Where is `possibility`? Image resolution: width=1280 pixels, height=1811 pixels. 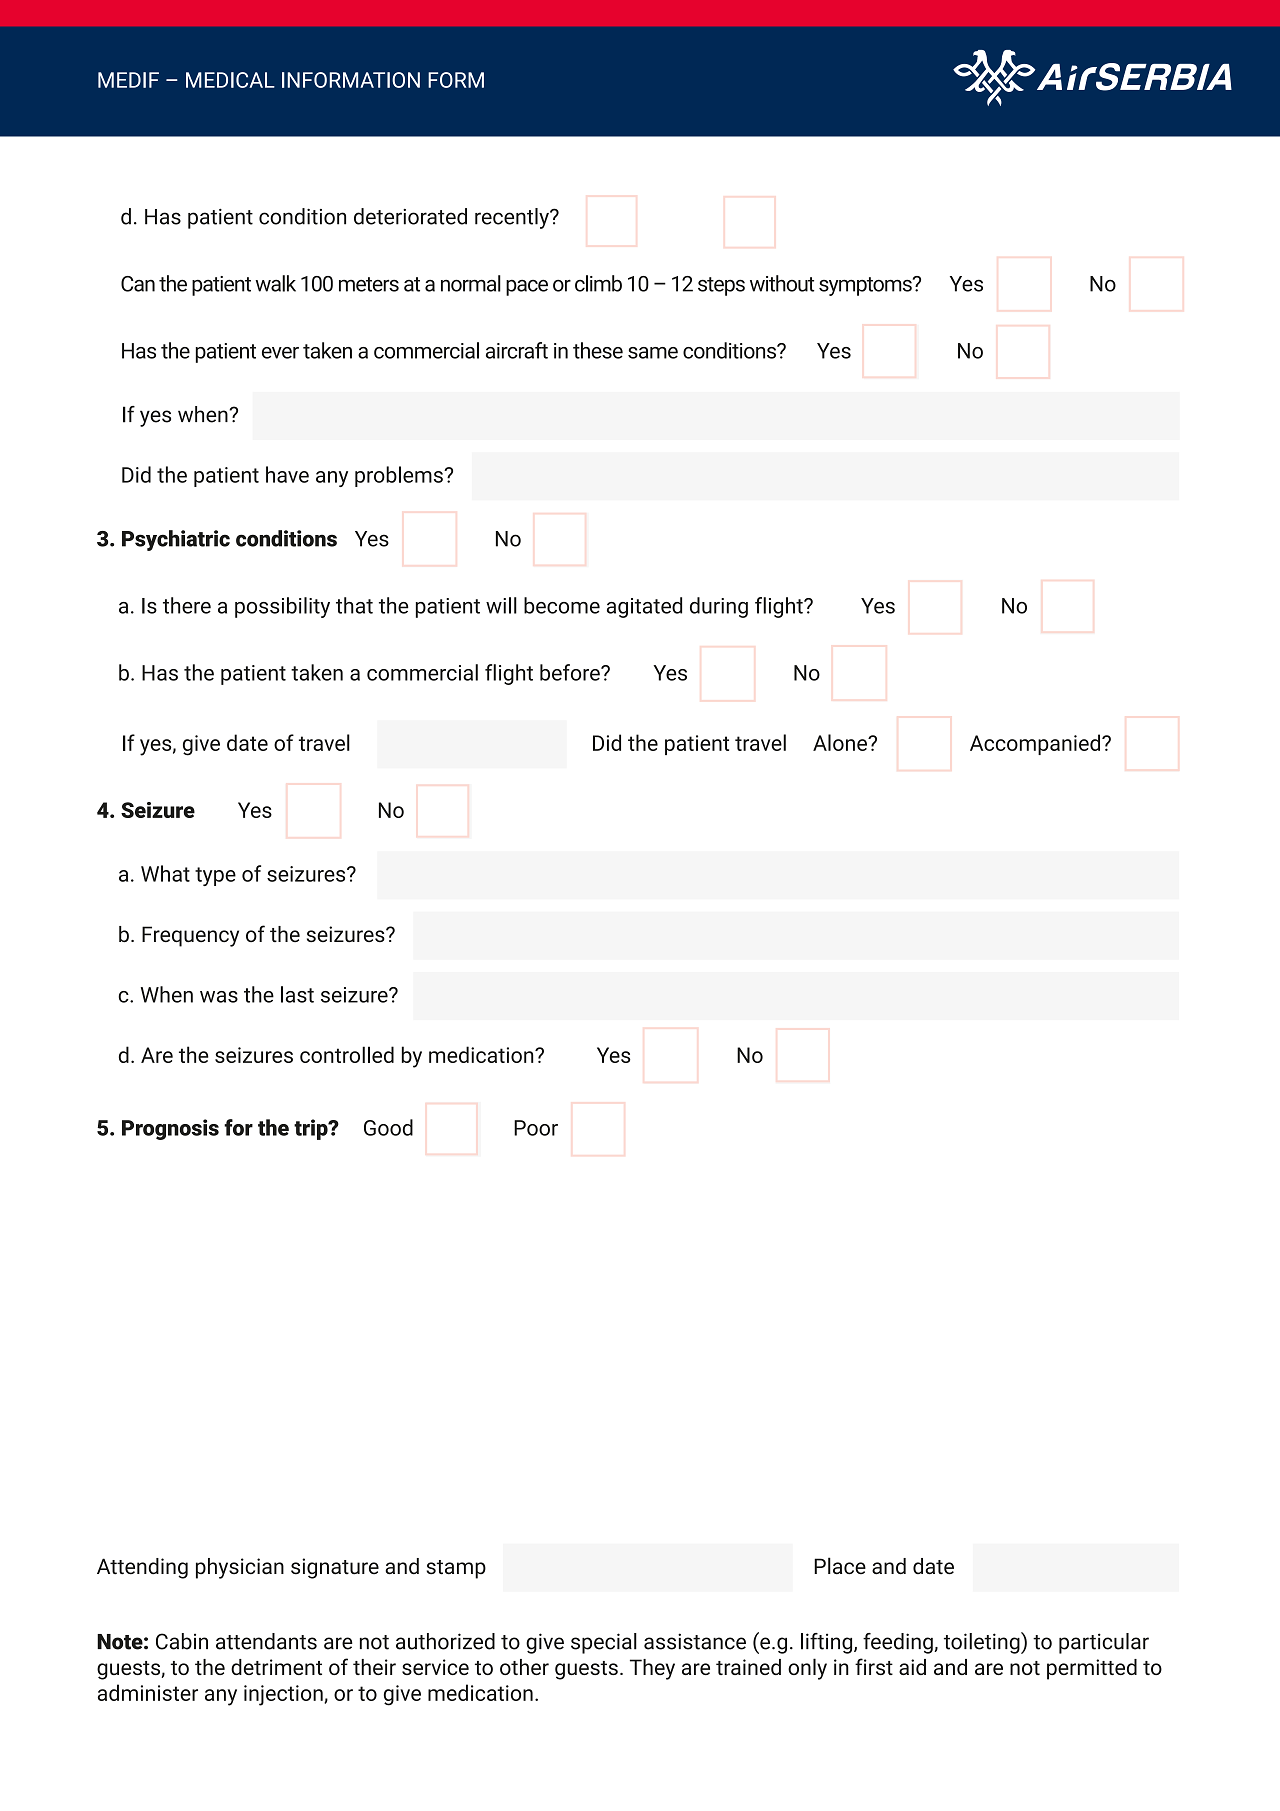
possibility is located at coordinates (282, 607).
